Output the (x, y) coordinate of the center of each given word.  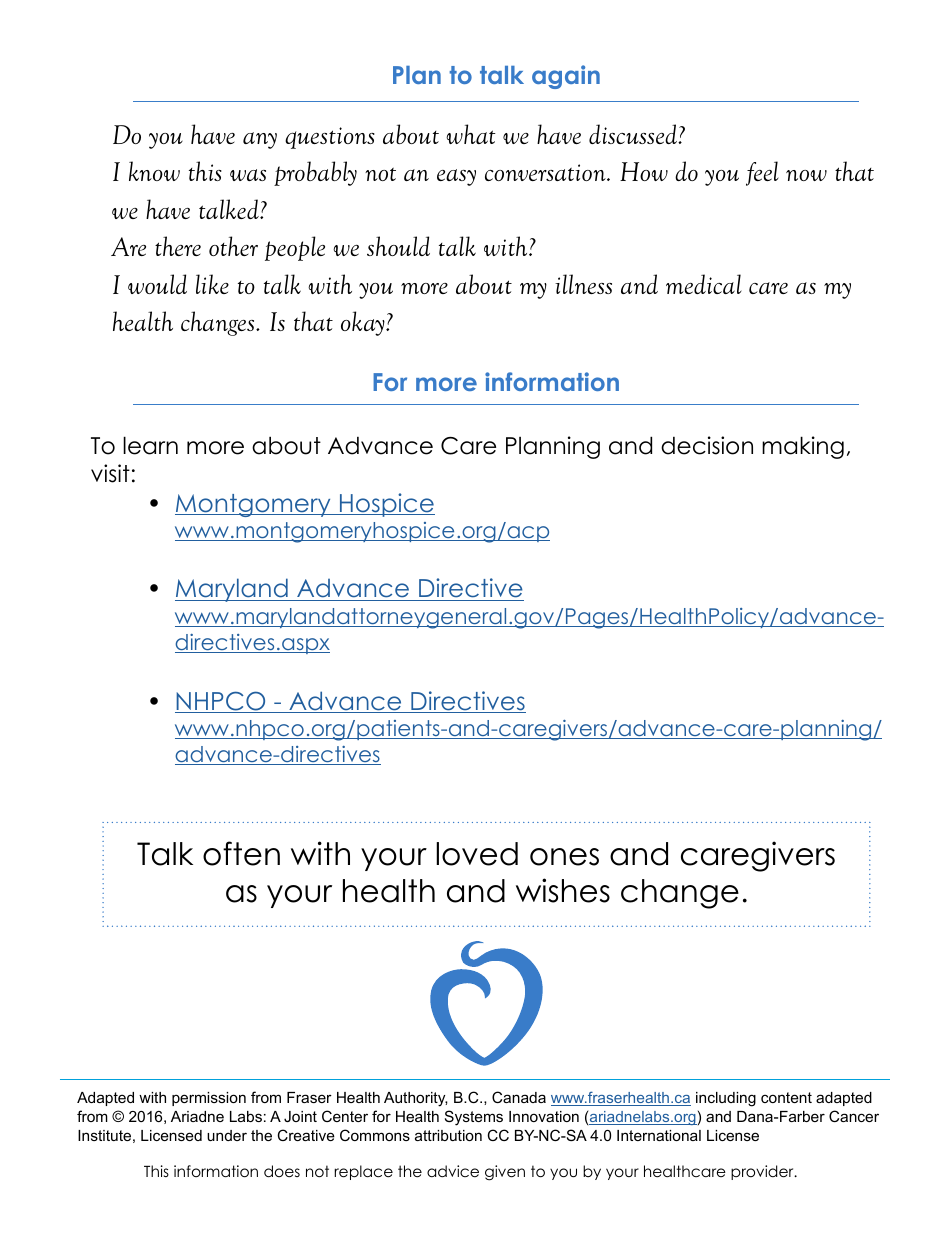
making (803, 447)
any (260, 140)
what (471, 134)
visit (110, 473)
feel (762, 173)
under (227, 1135)
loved (477, 854)
